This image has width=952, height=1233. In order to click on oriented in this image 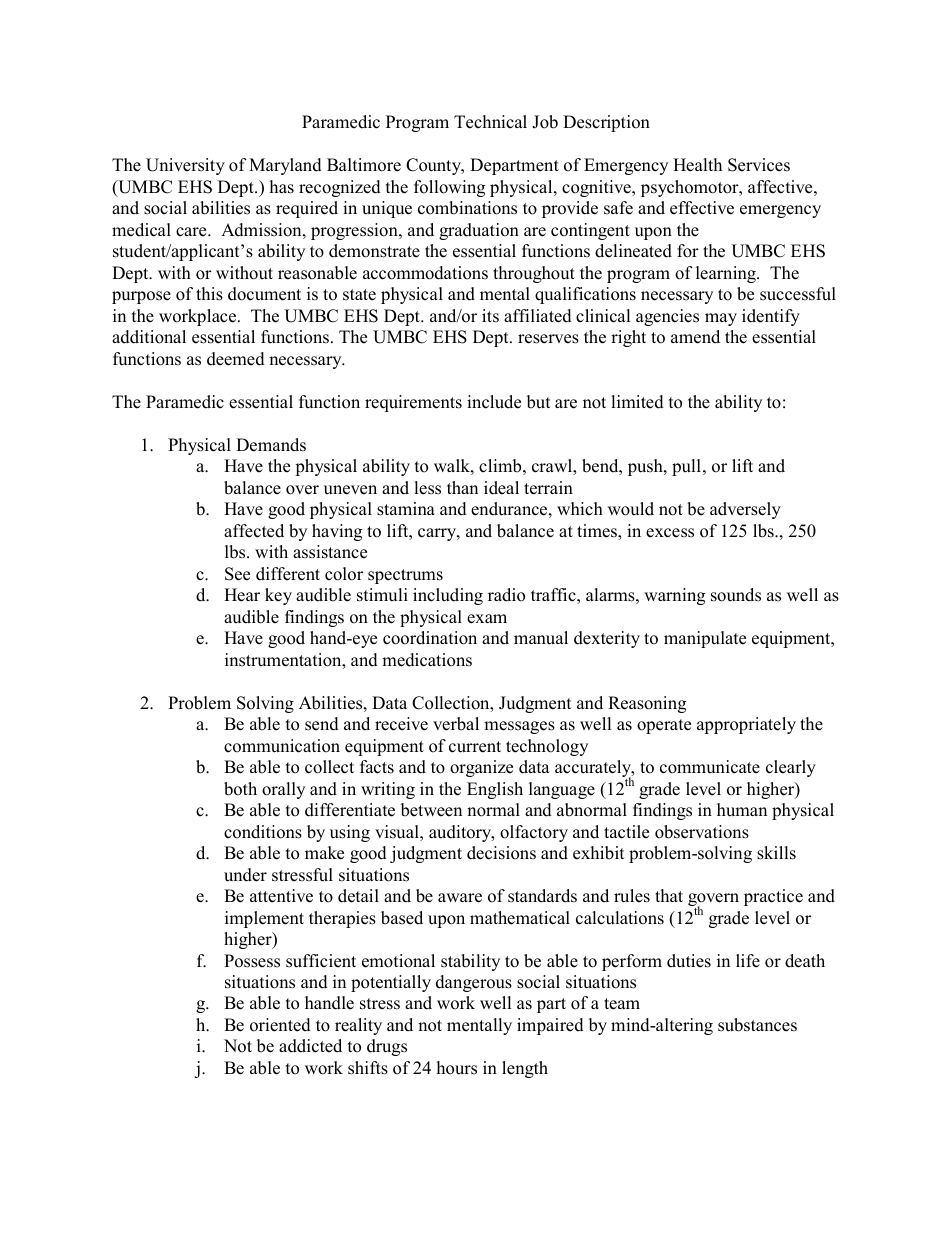, I will do `click(280, 1025)`.
